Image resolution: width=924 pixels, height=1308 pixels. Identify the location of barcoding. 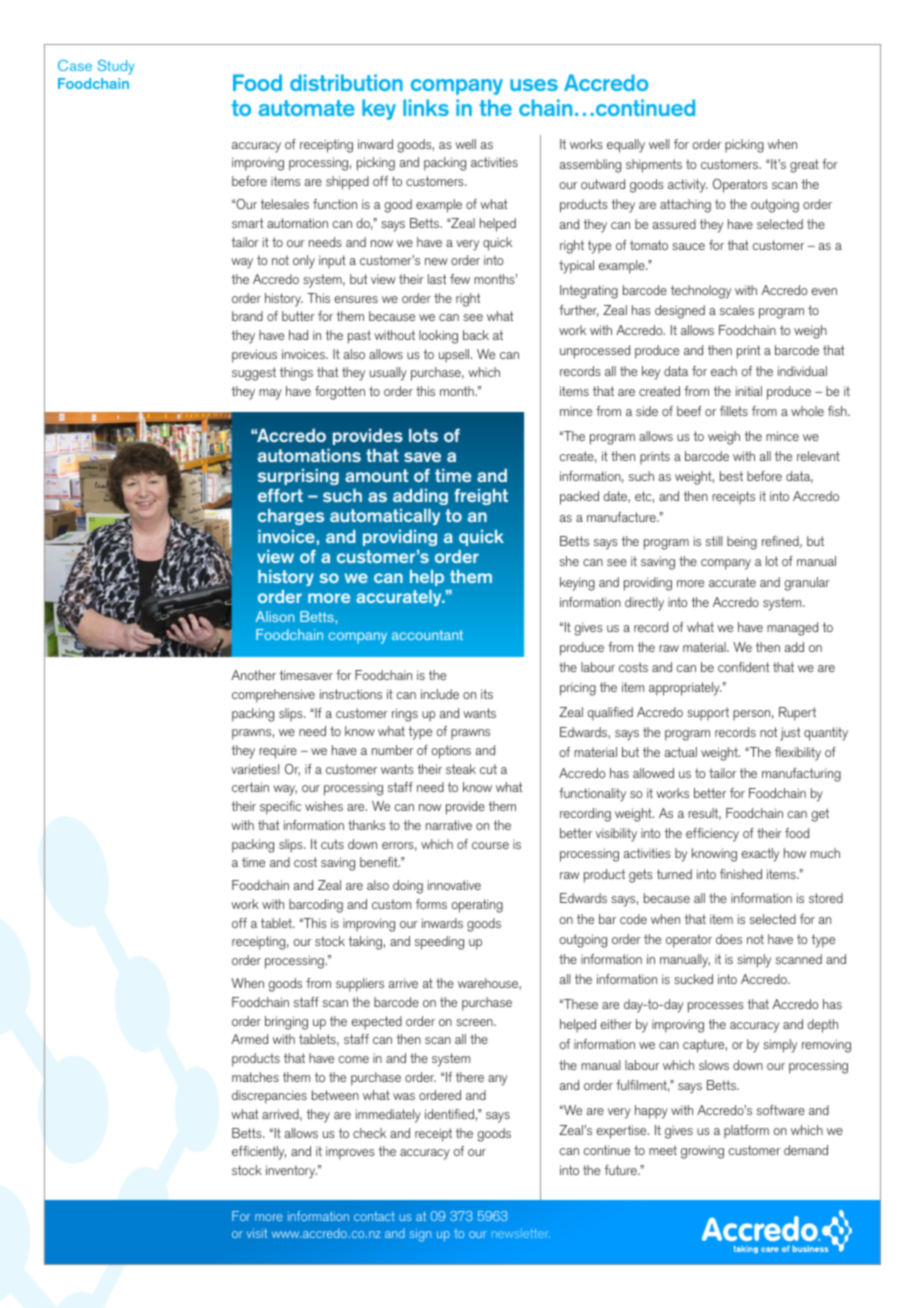
(316, 906).
